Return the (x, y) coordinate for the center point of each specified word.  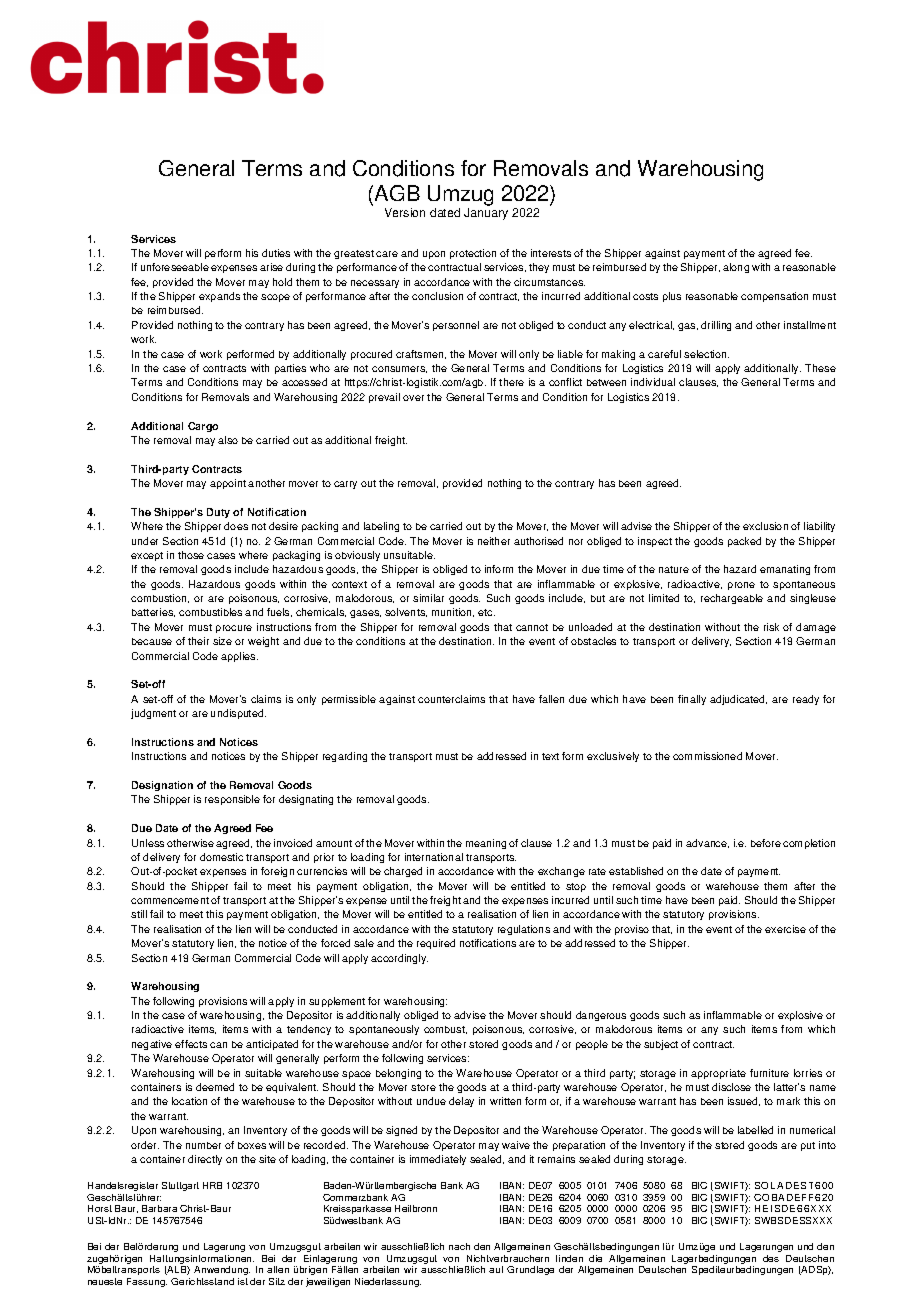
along (736, 268)
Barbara (159, 1208)
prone (741, 586)
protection (473, 254)
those (191, 555)
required (436, 944)
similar (428, 598)
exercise (785, 929)
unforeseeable (175, 267)
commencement (170, 900)
